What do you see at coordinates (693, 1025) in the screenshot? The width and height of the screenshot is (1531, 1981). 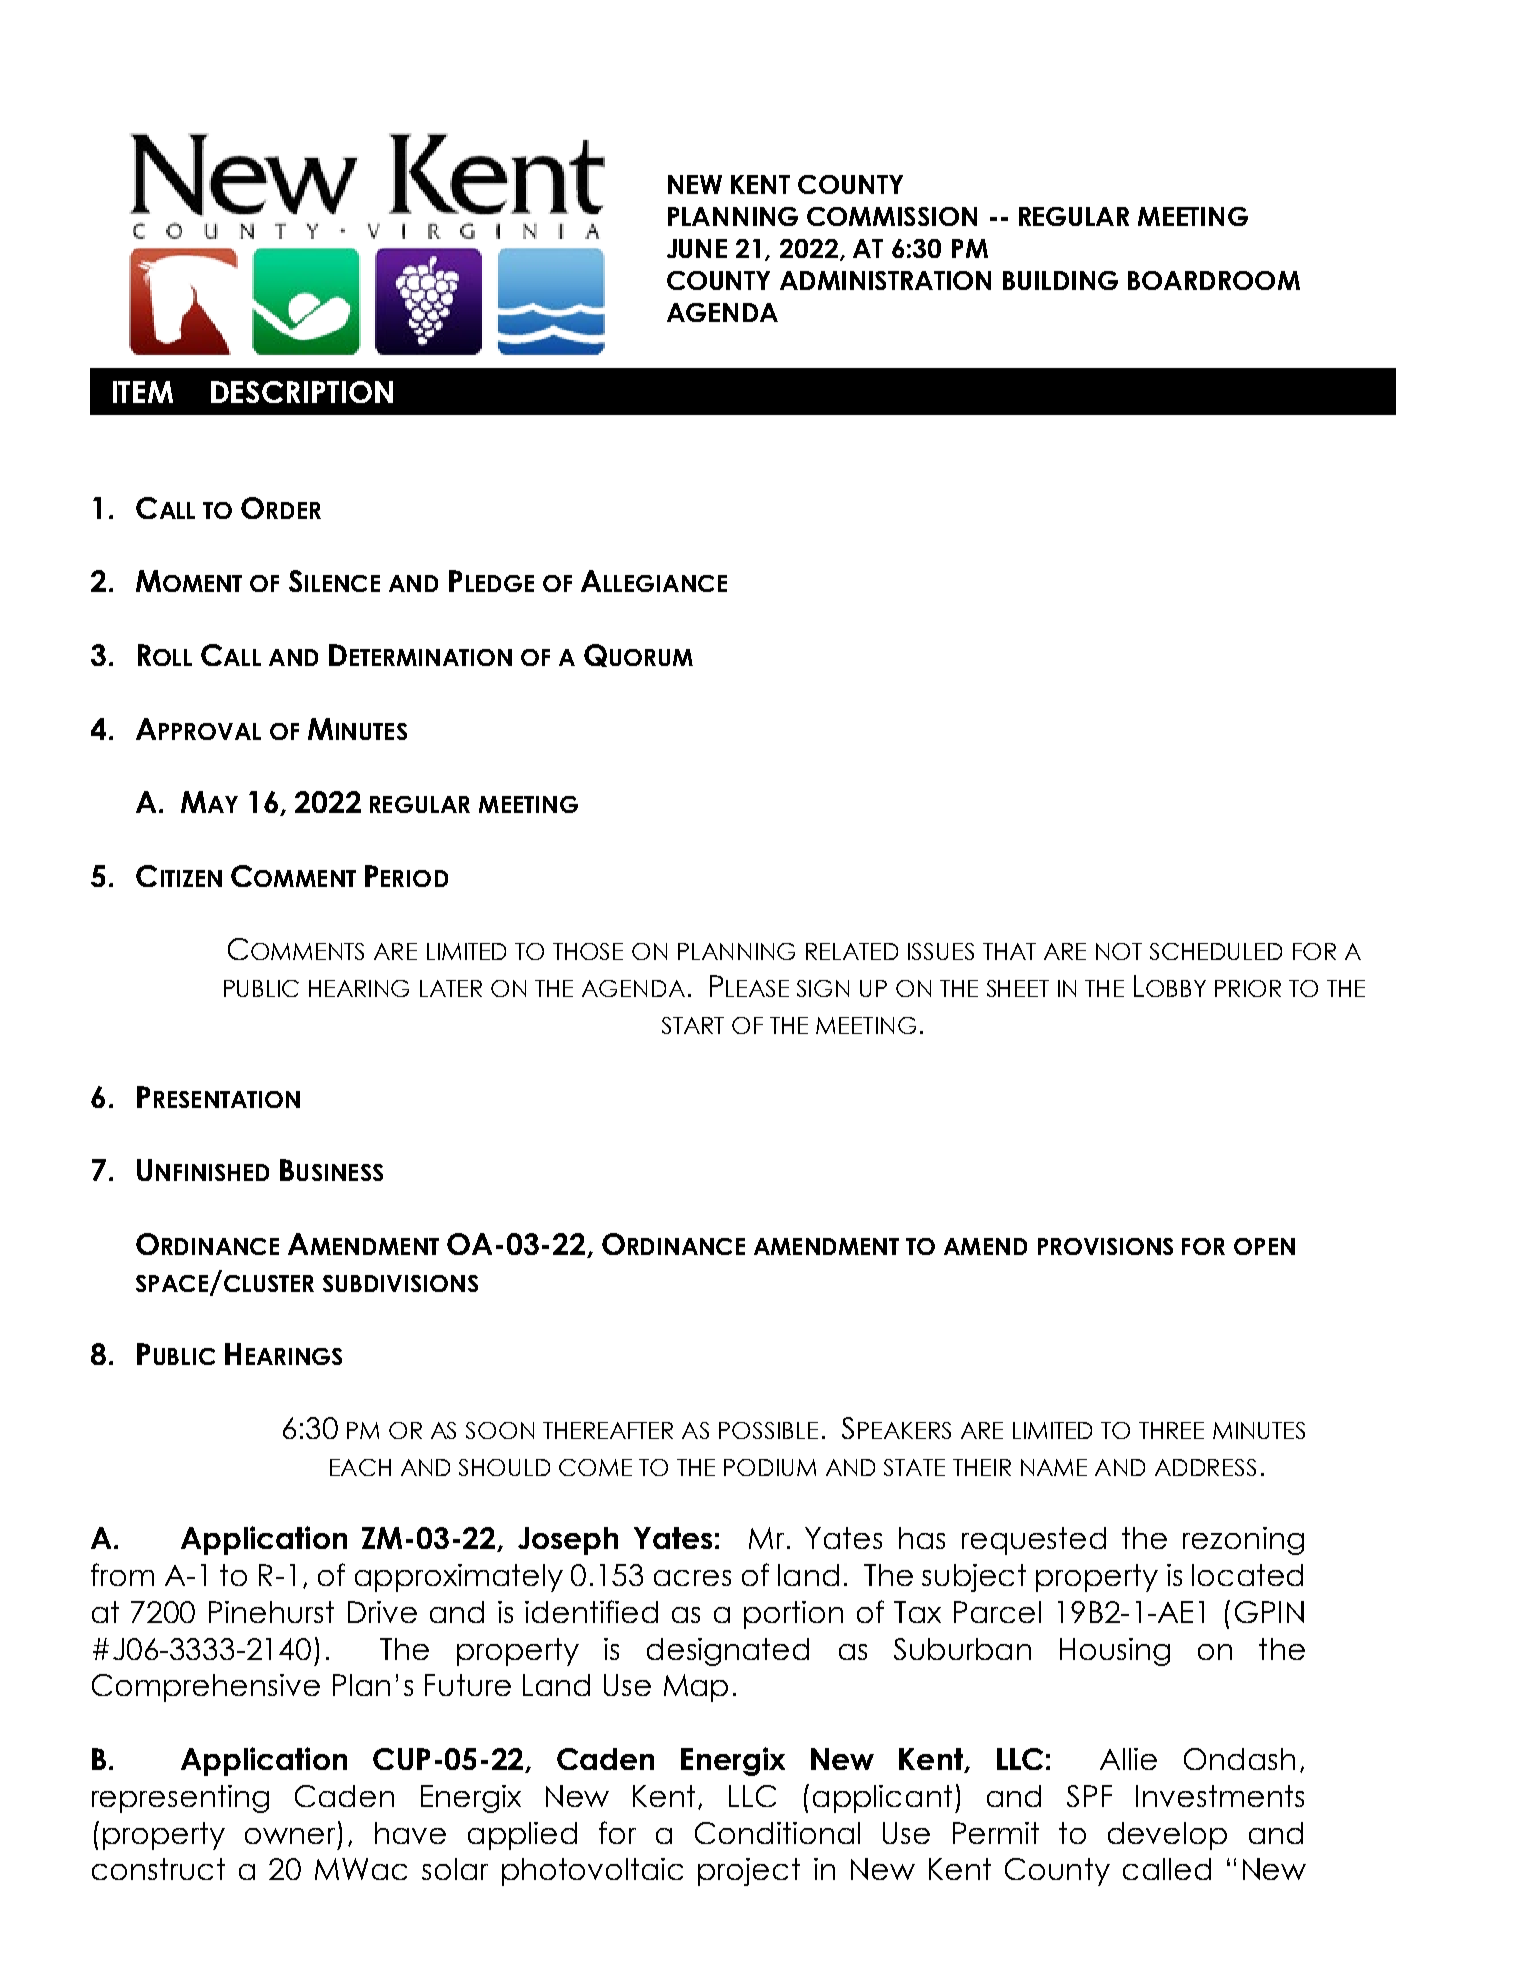 I see `START` at bounding box center [693, 1025].
